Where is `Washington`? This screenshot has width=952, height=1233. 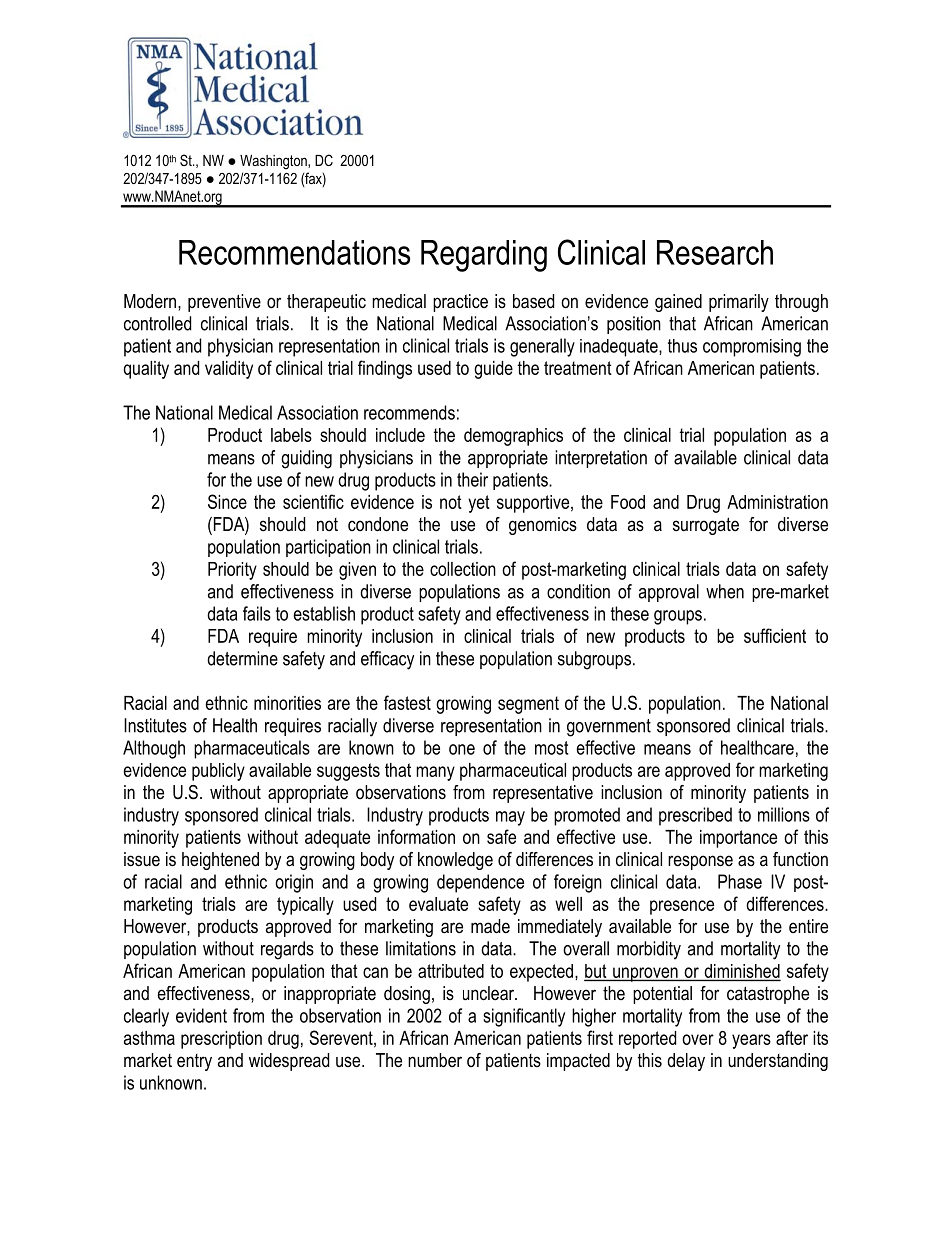
Washington is located at coordinates (274, 162).
